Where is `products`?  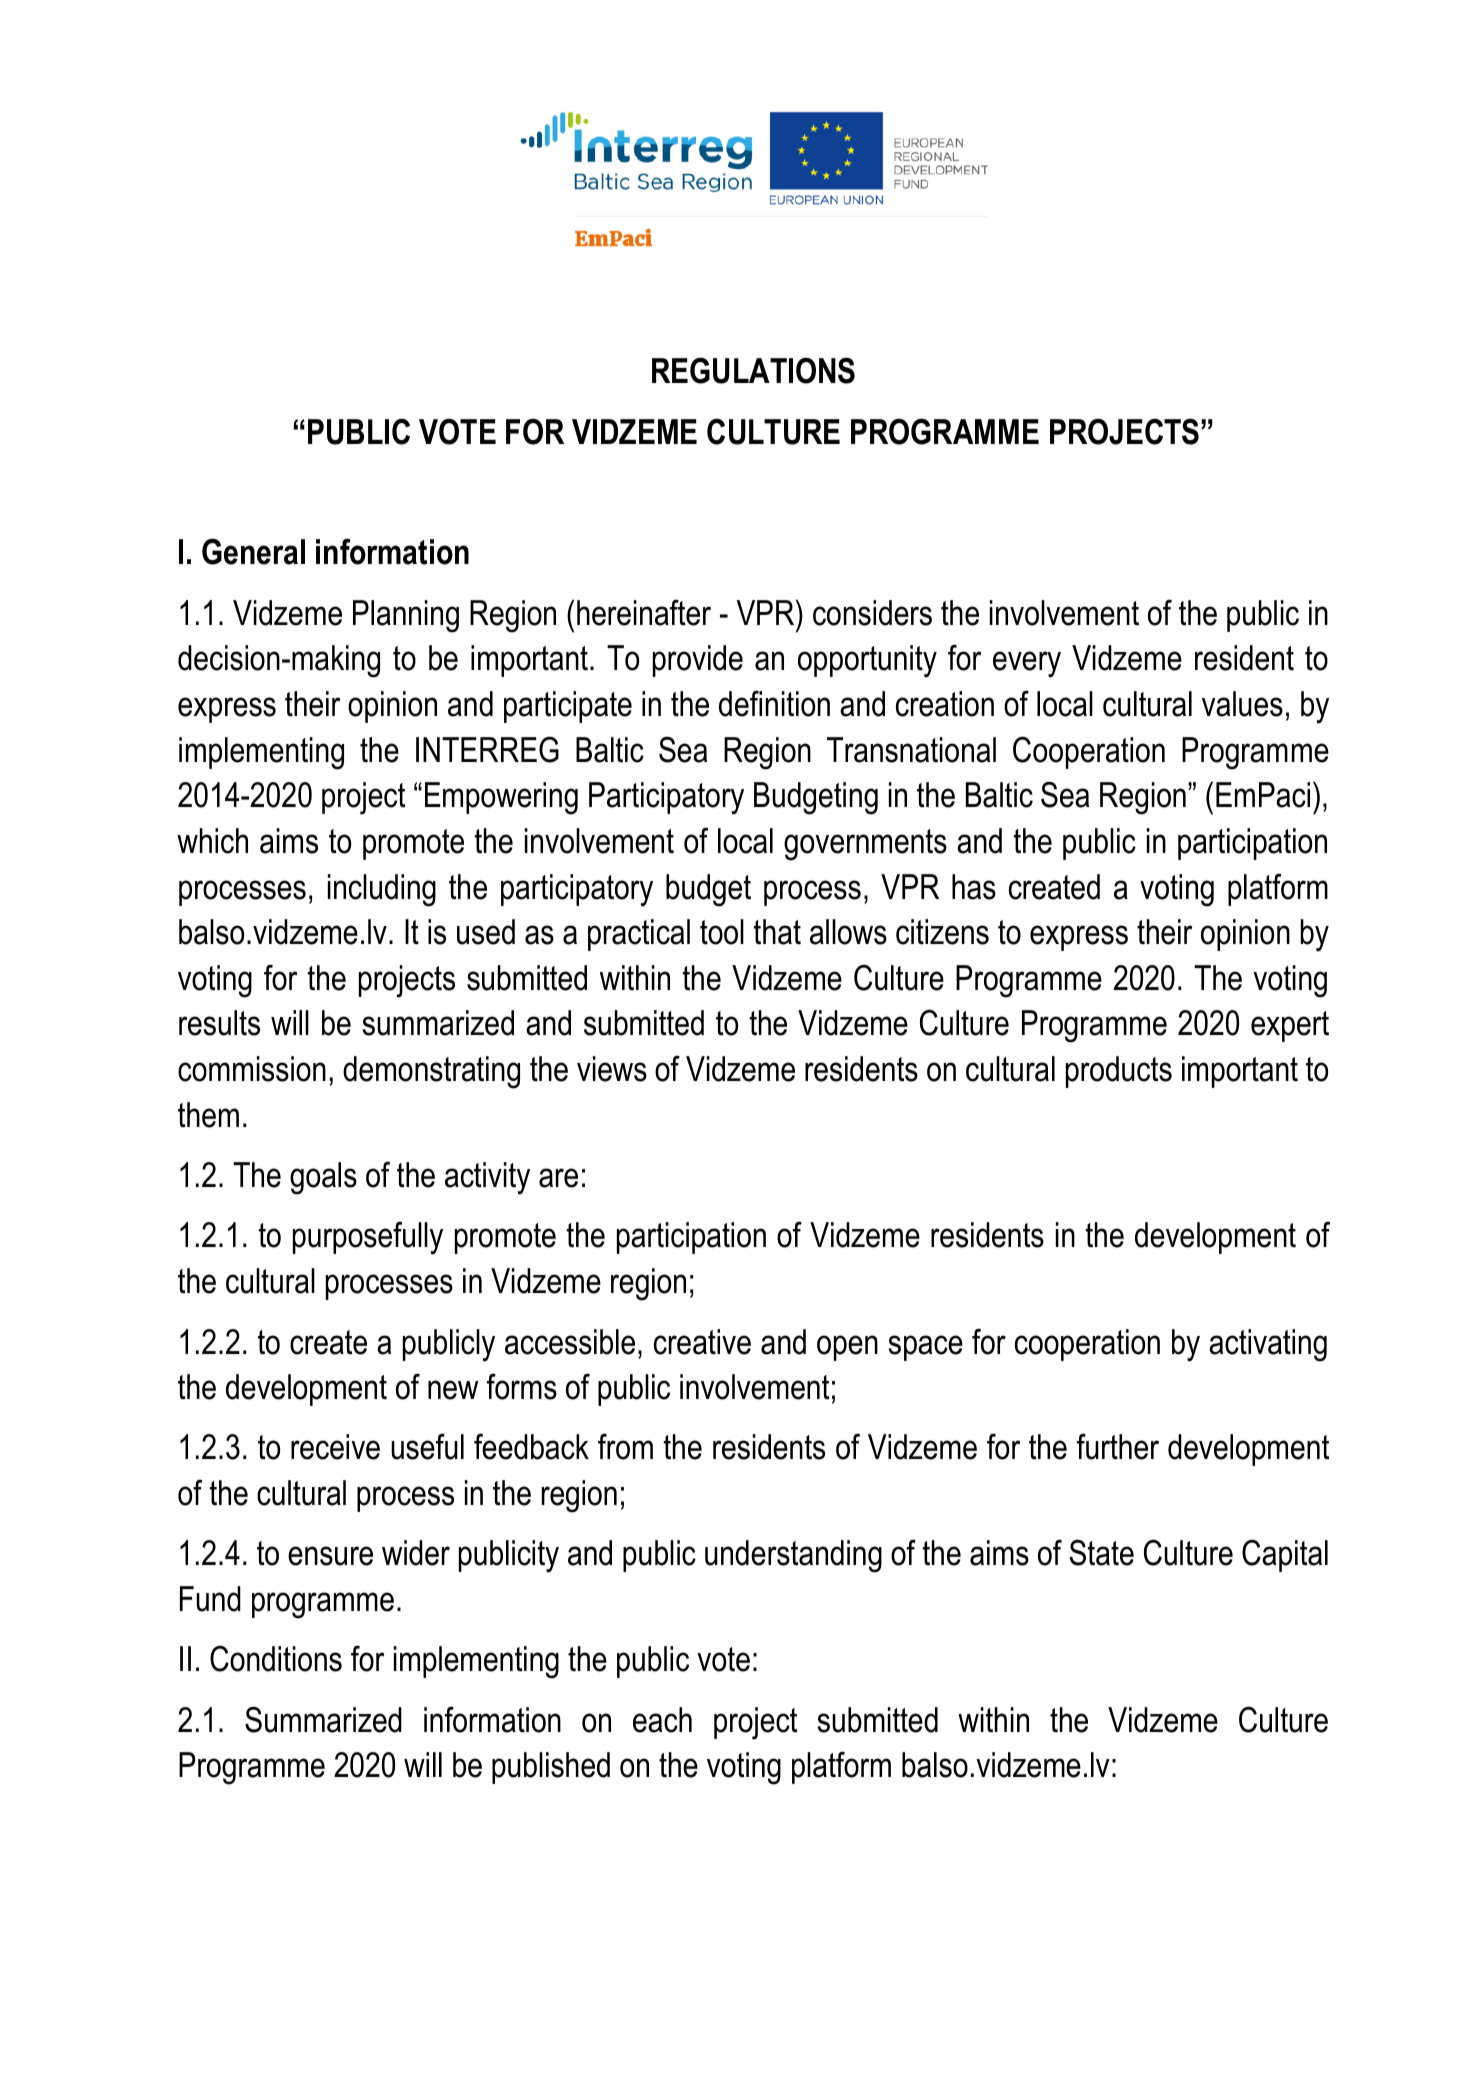
products is located at coordinates (1119, 1072).
